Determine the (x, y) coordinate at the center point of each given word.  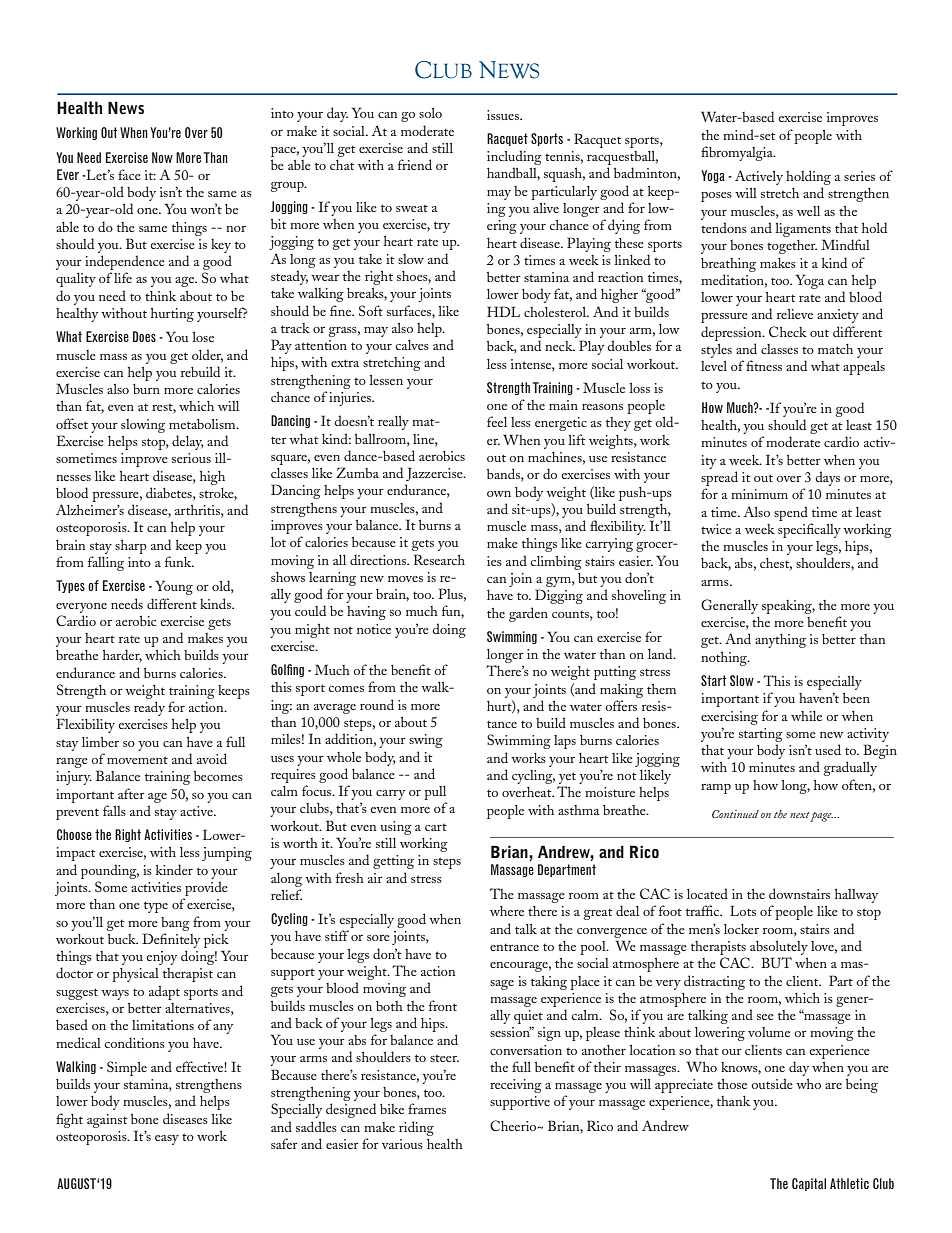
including (514, 159)
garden (528, 614)
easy (167, 1140)
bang (175, 924)
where (507, 911)
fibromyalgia (738, 153)
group (288, 187)
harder (122, 656)
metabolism (203, 424)
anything (780, 641)
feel (497, 421)
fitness (764, 365)
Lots (743, 910)
